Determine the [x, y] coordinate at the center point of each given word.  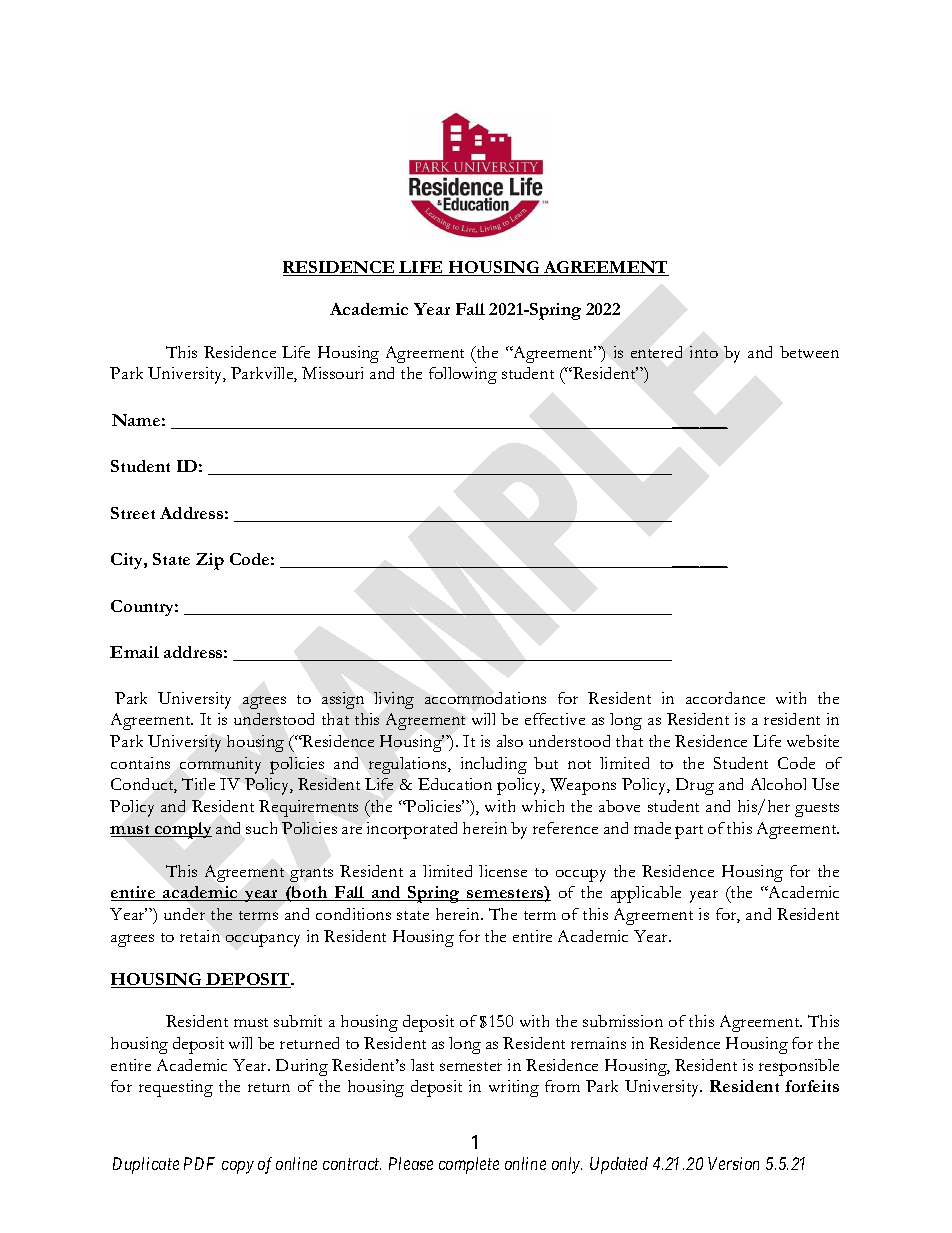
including [494, 765]
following [463, 375]
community [220, 765]
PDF [199, 1163]
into [704, 352]
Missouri [332, 373]
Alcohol [778, 784]
